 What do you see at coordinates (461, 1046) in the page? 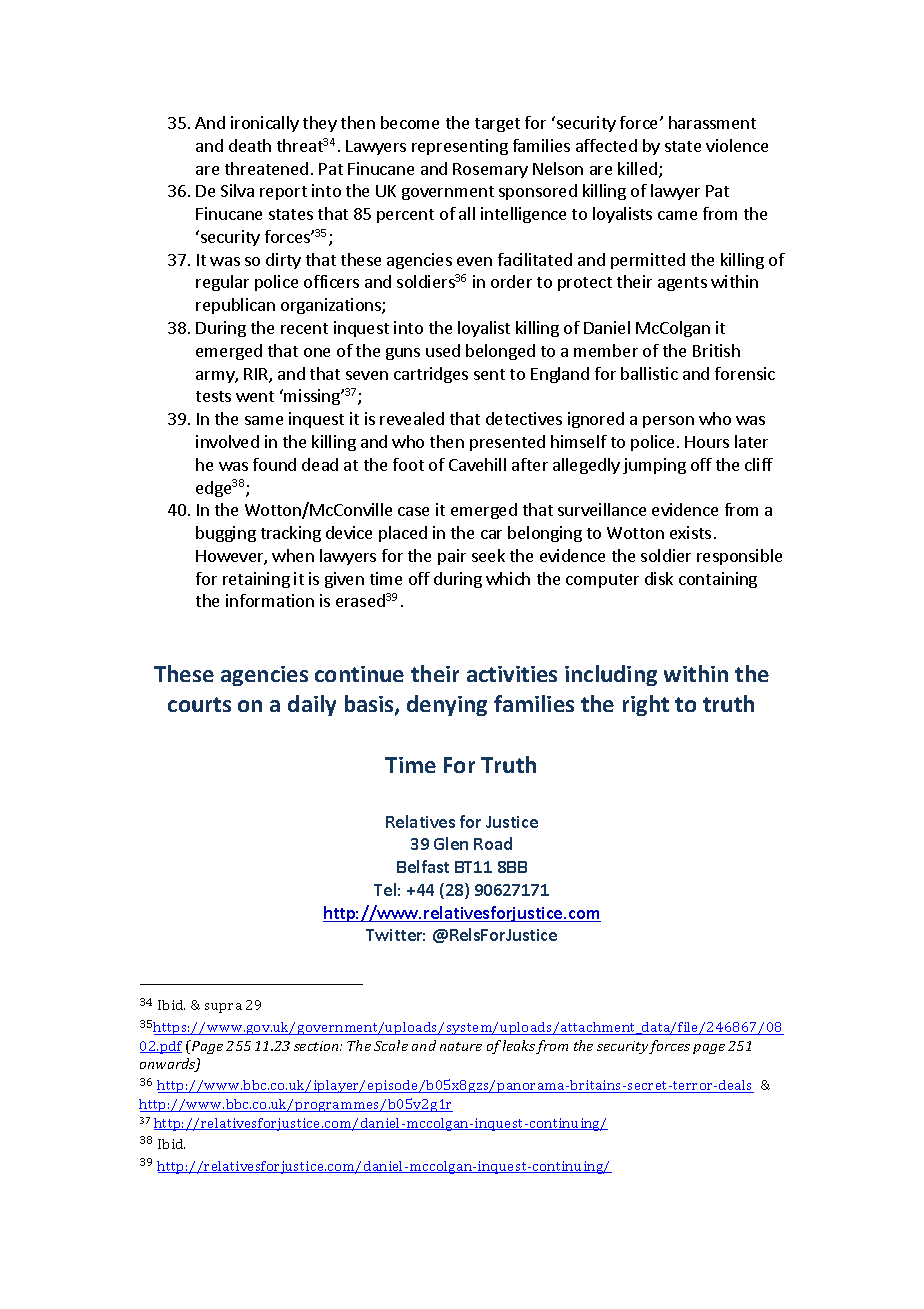
I see `nature` at bounding box center [461, 1046].
